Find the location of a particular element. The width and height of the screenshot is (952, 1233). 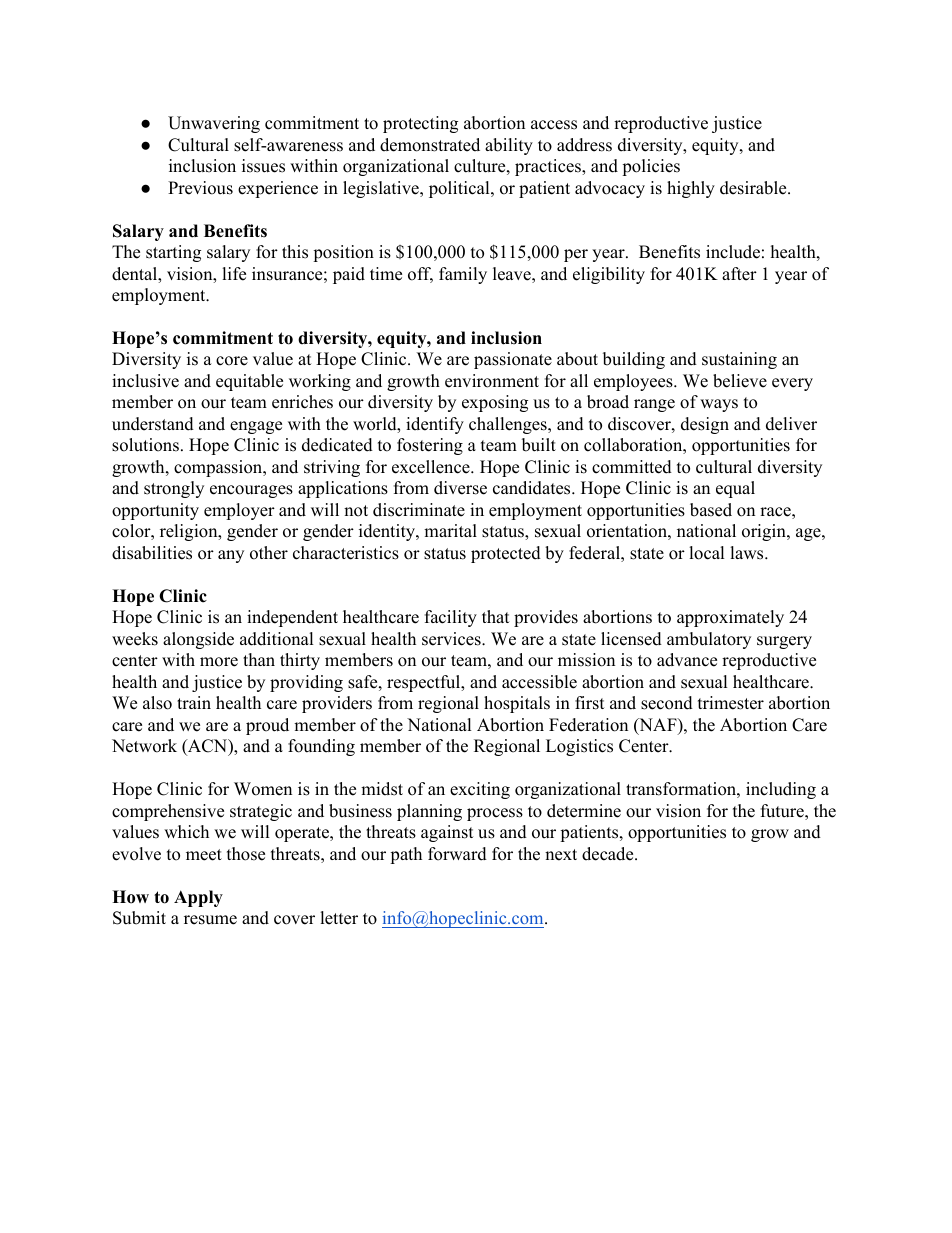

ambulatory is located at coordinates (709, 640).
